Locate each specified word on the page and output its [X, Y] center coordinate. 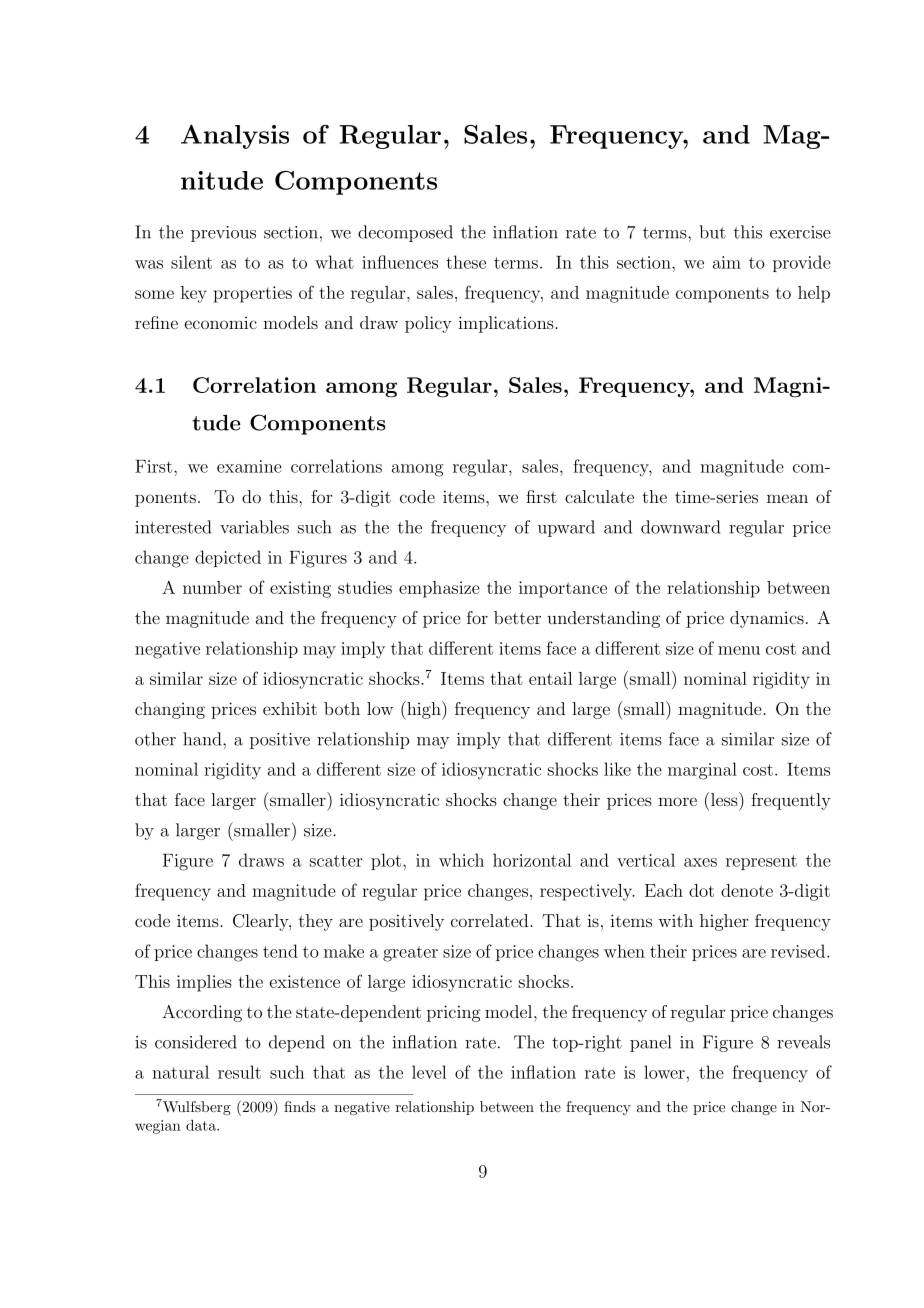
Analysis [235, 137]
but [712, 232]
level [429, 1072]
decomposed [405, 233]
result [239, 1072]
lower [664, 1072]
